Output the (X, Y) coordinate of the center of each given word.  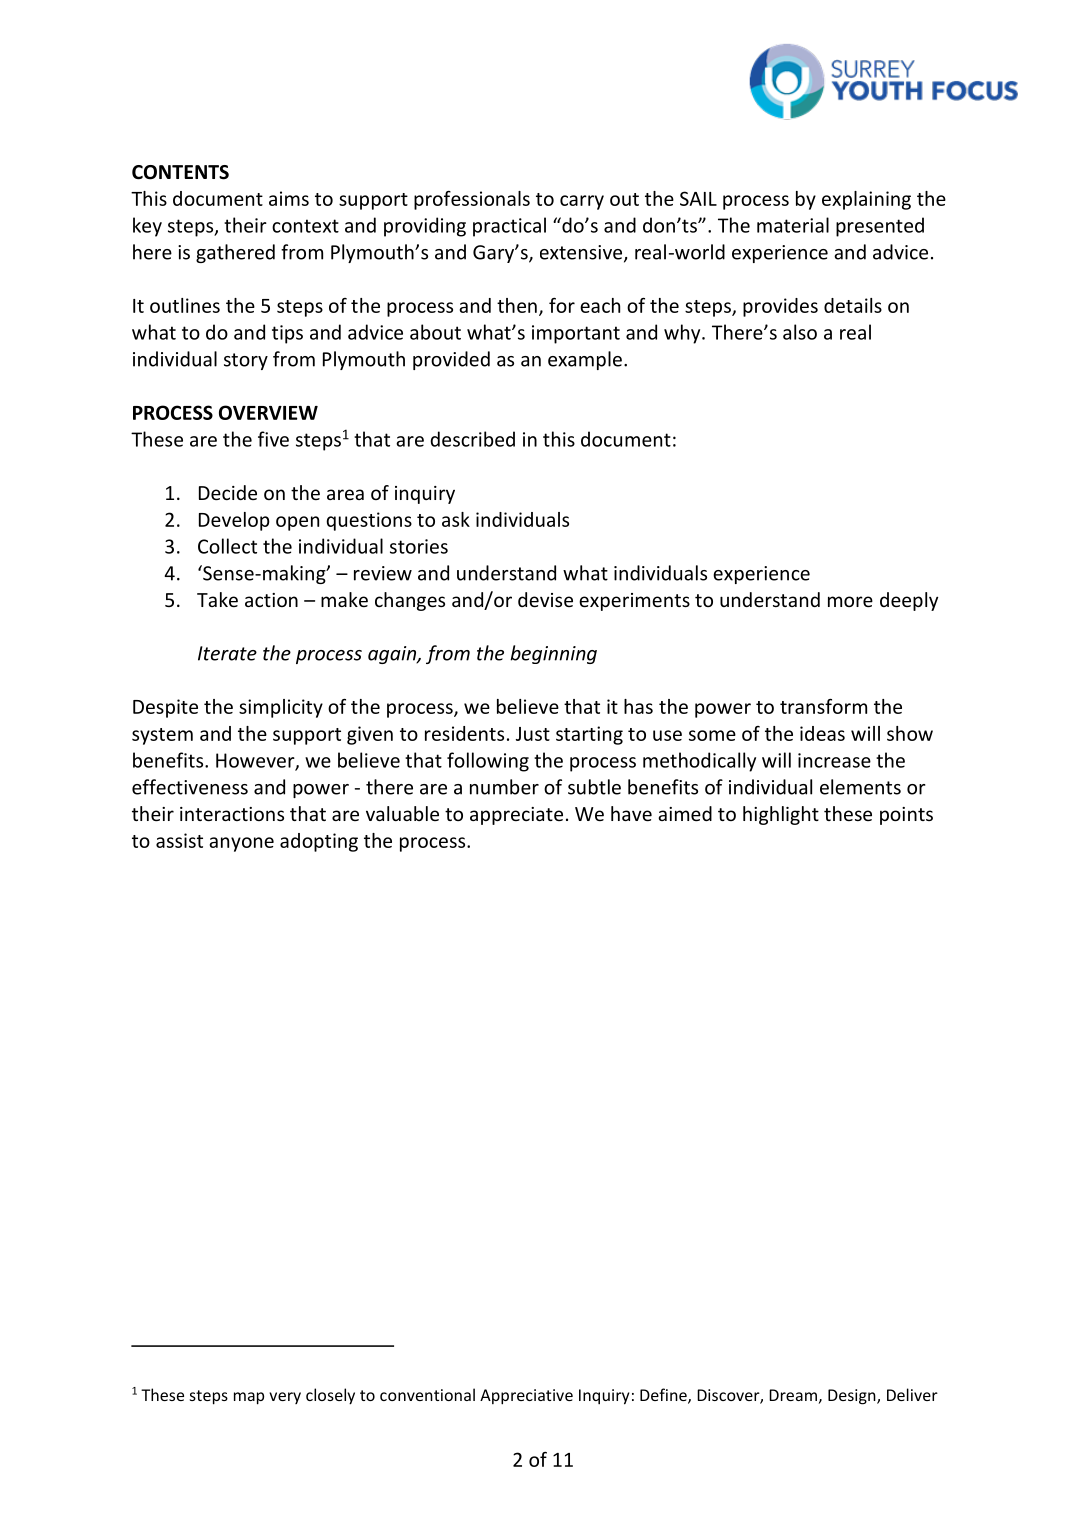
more (850, 601)
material (793, 225)
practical (509, 227)
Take (217, 599)
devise (545, 599)
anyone (241, 844)
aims (289, 198)
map (249, 1398)
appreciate (516, 816)
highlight (781, 815)
